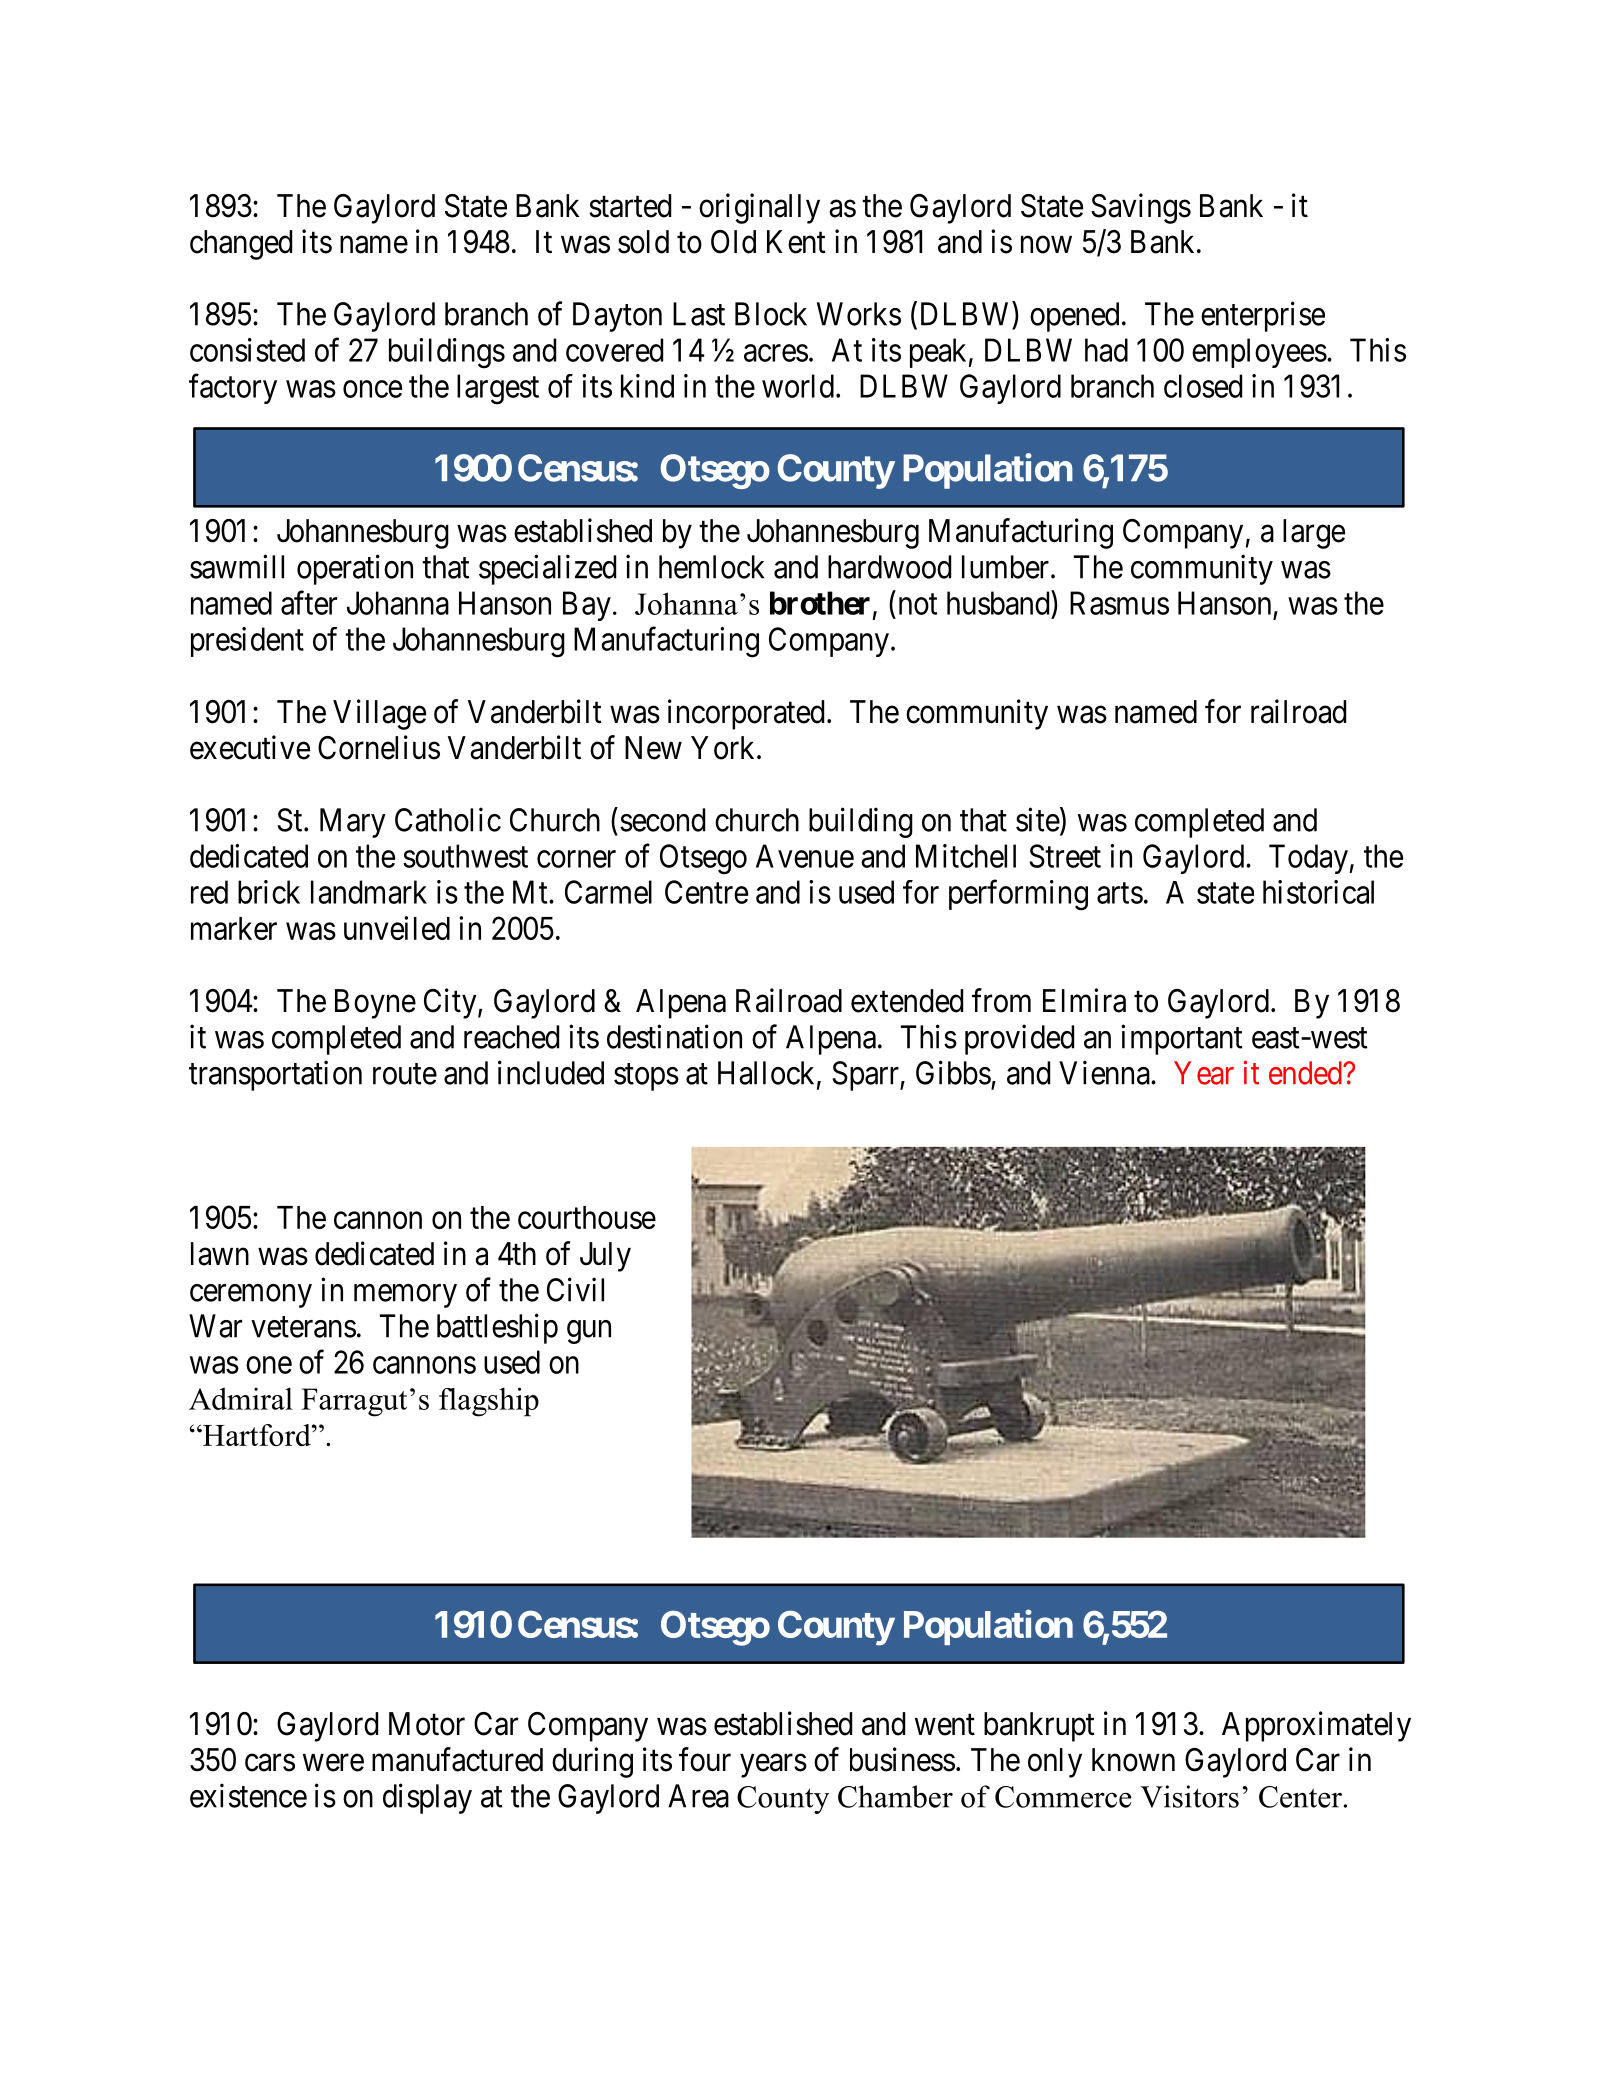  What do you see at coordinates (705, 1759) in the image?
I see `four` at bounding box center [705, 1759].
